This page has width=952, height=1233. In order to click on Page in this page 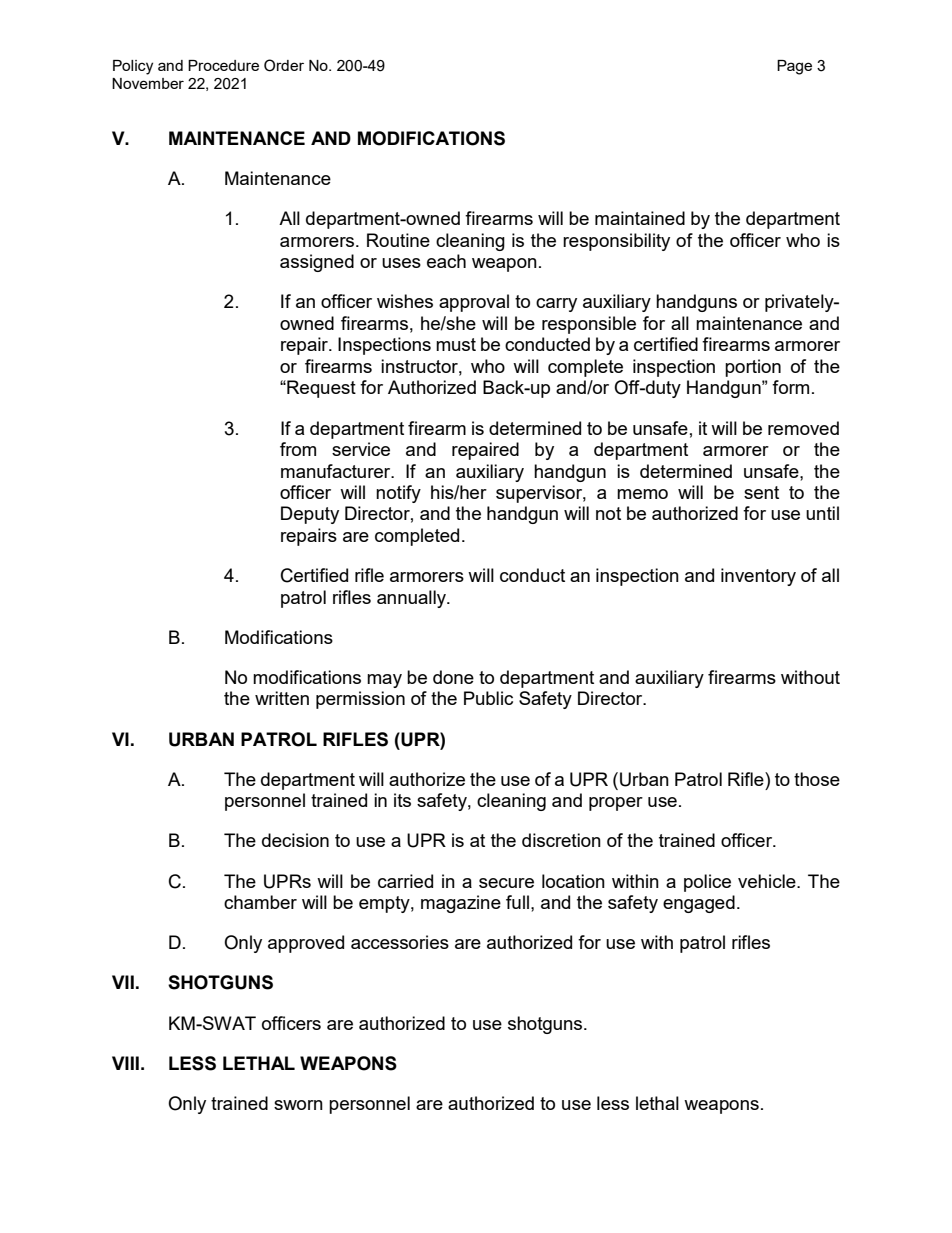, I will do `click(794, 67)`.
